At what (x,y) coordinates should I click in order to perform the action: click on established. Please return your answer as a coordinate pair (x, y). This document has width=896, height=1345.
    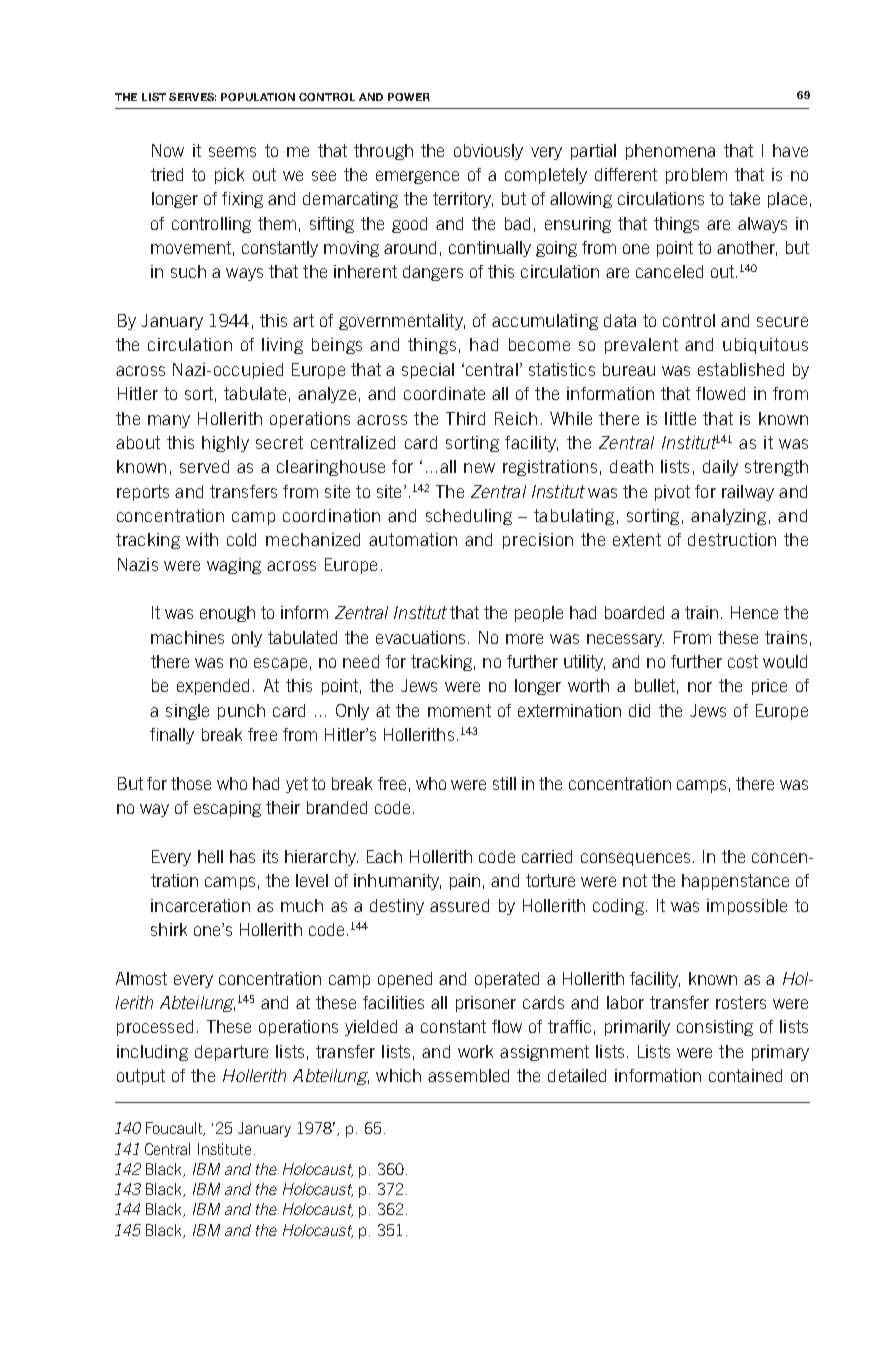
    Looking at the image, I should click on (741, 369).
